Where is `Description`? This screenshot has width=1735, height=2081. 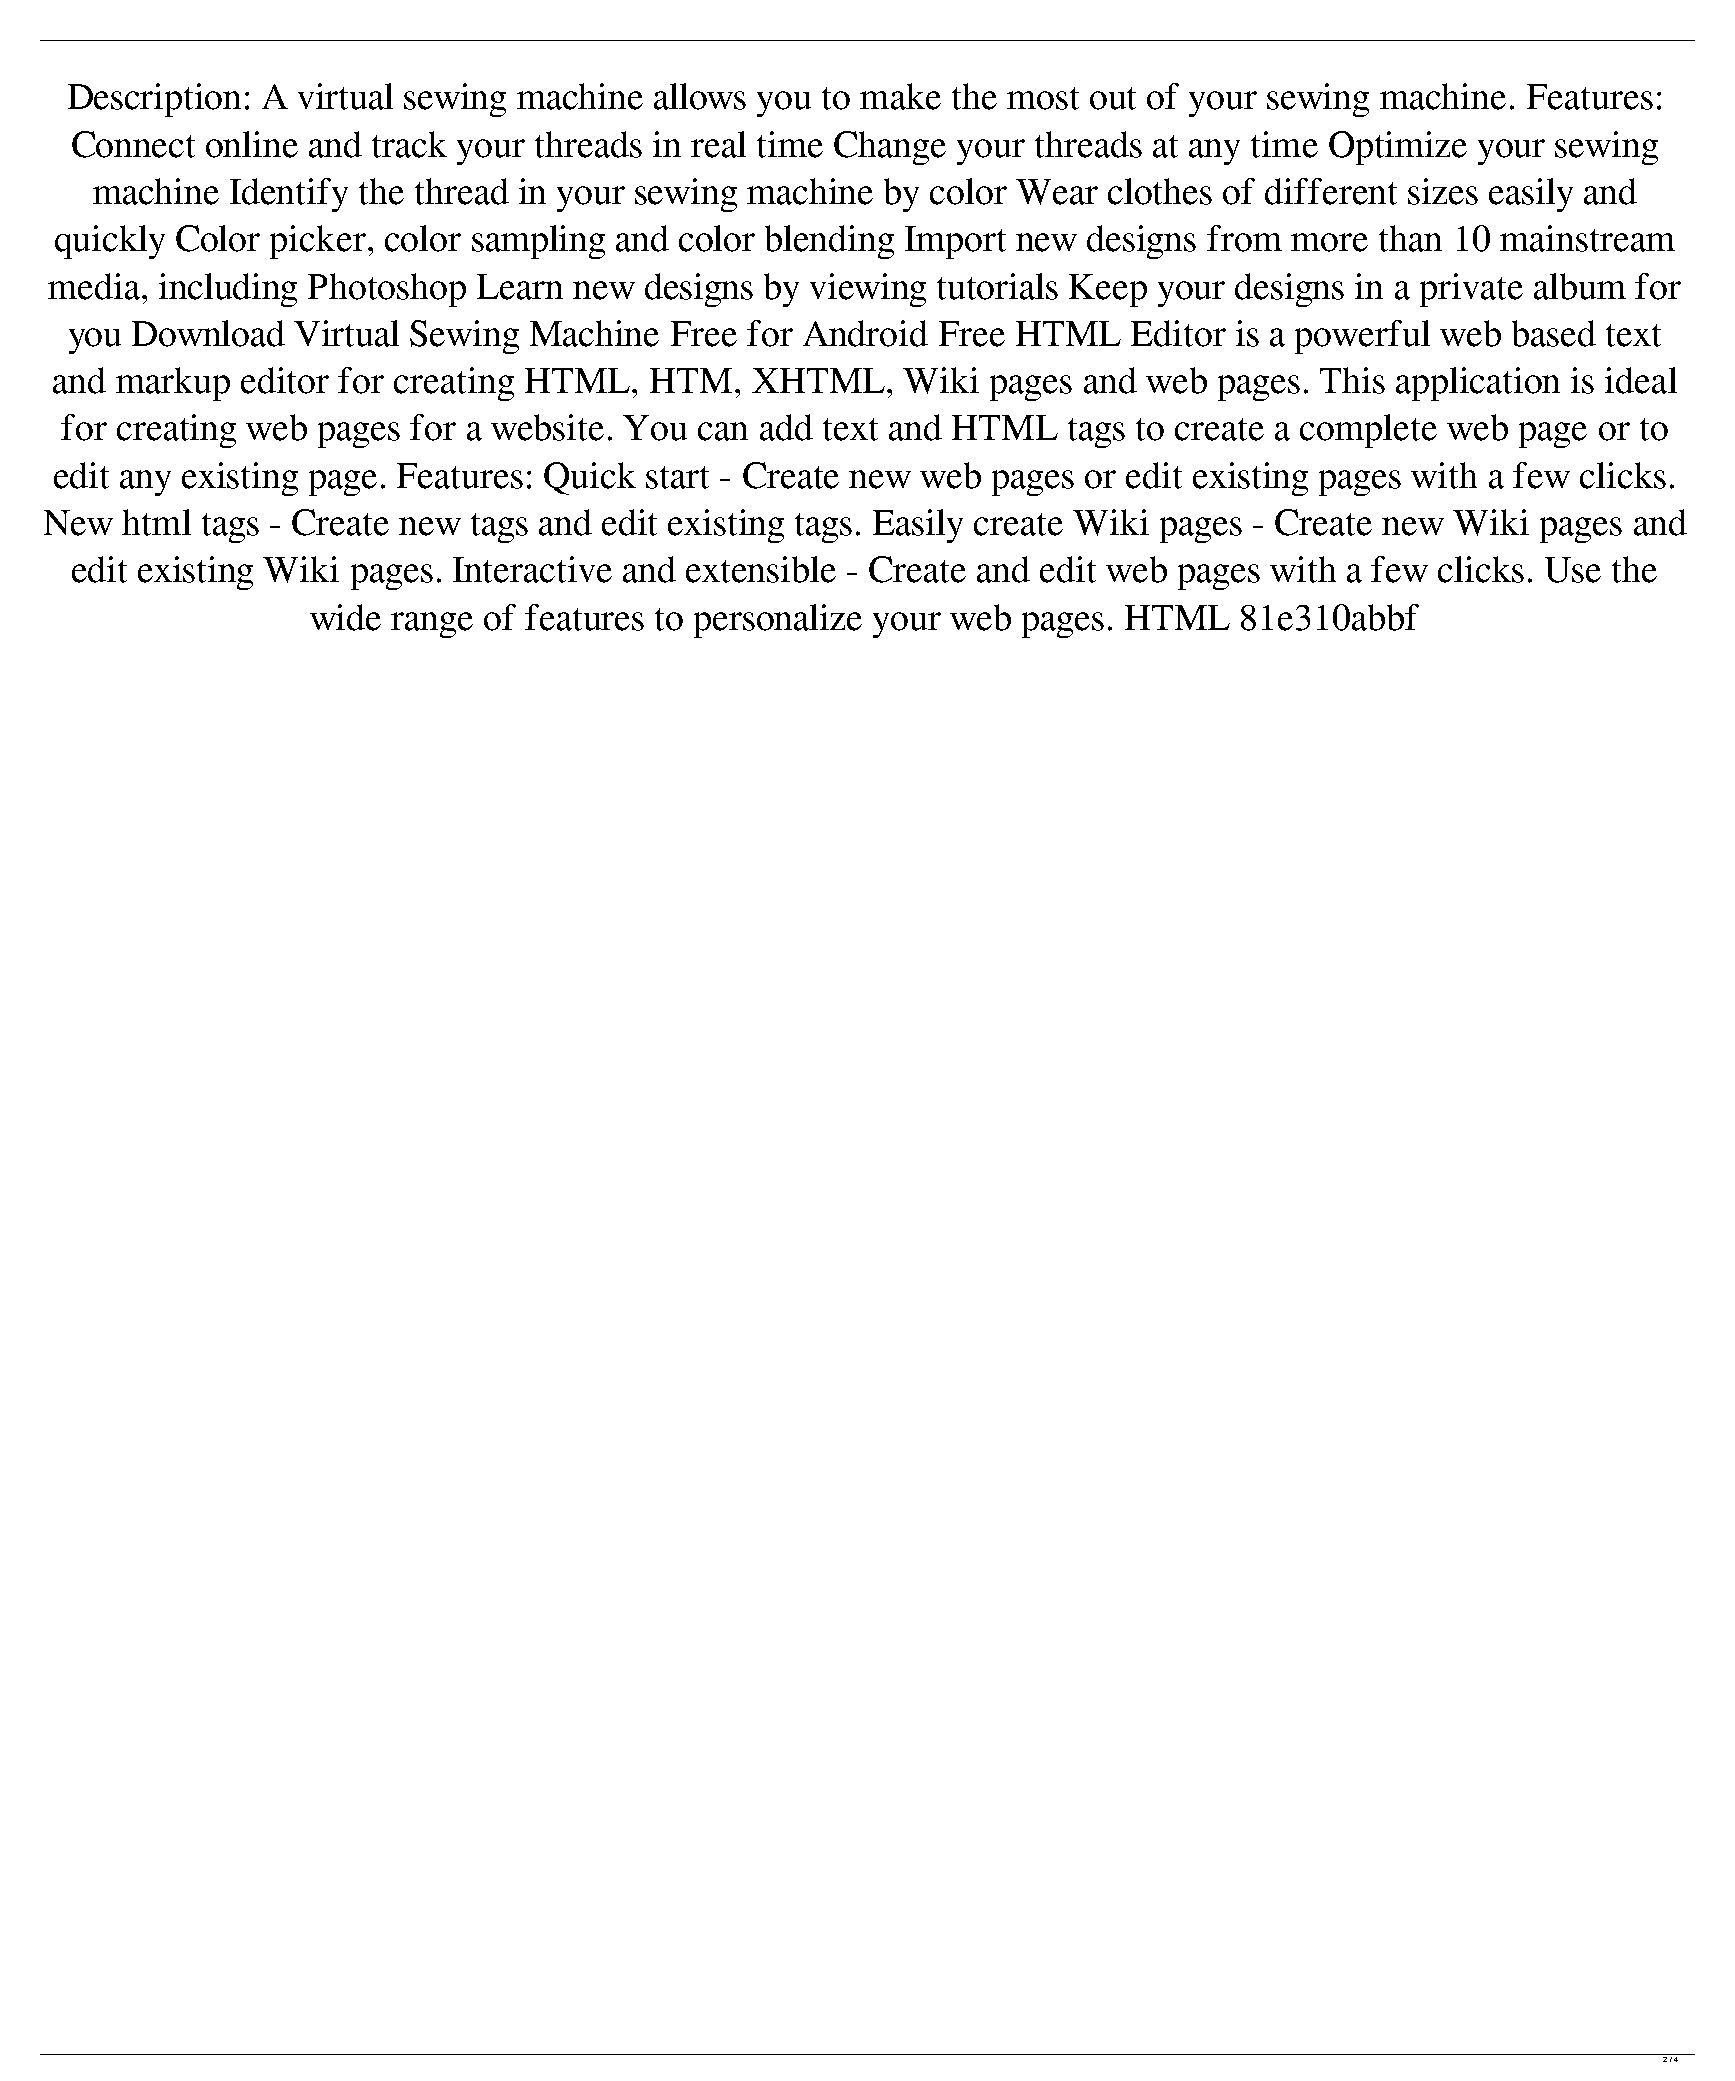 Description is located at coordinates (154, 100).
